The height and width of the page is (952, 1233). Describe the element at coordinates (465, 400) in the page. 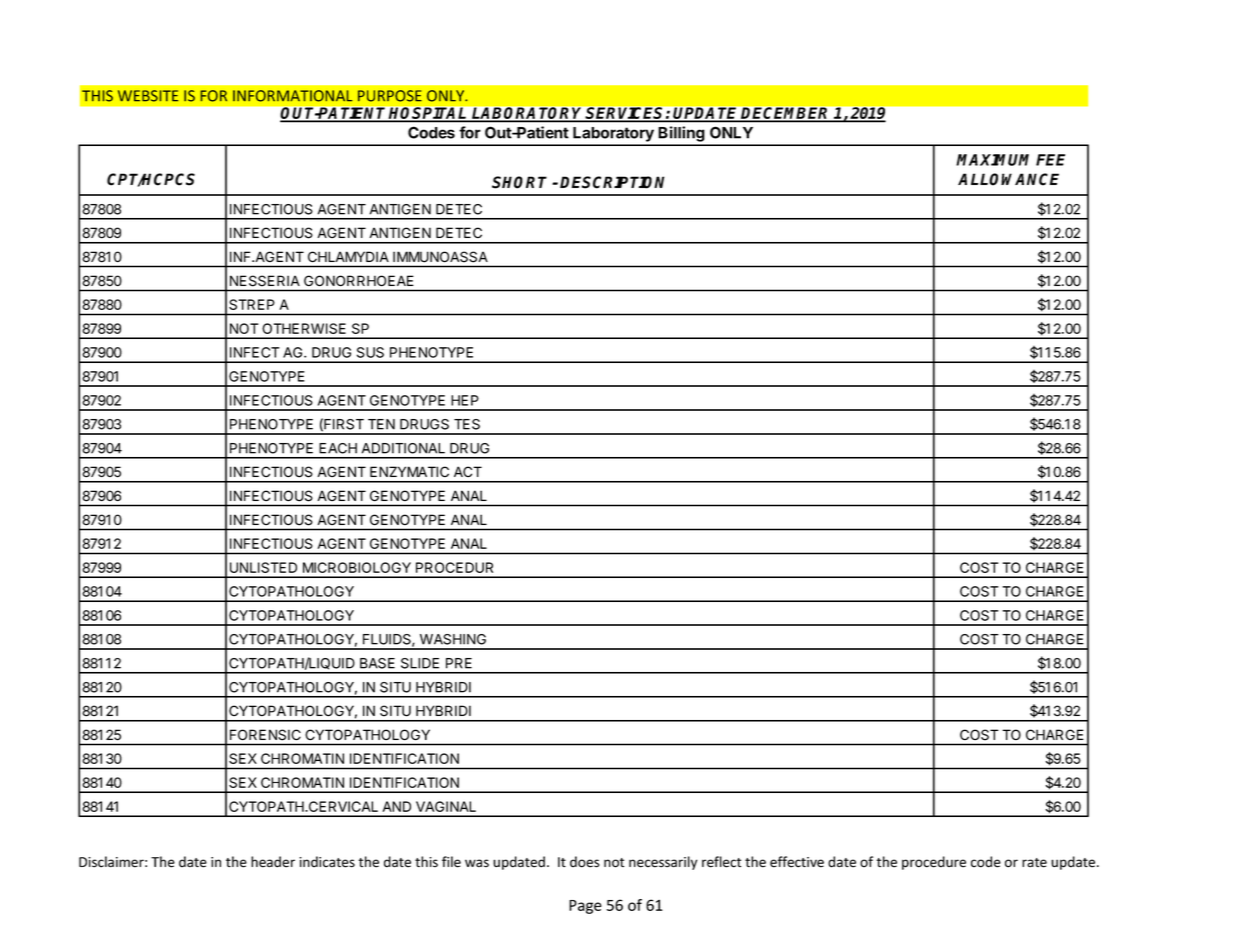

I see `HEP` at that location.
